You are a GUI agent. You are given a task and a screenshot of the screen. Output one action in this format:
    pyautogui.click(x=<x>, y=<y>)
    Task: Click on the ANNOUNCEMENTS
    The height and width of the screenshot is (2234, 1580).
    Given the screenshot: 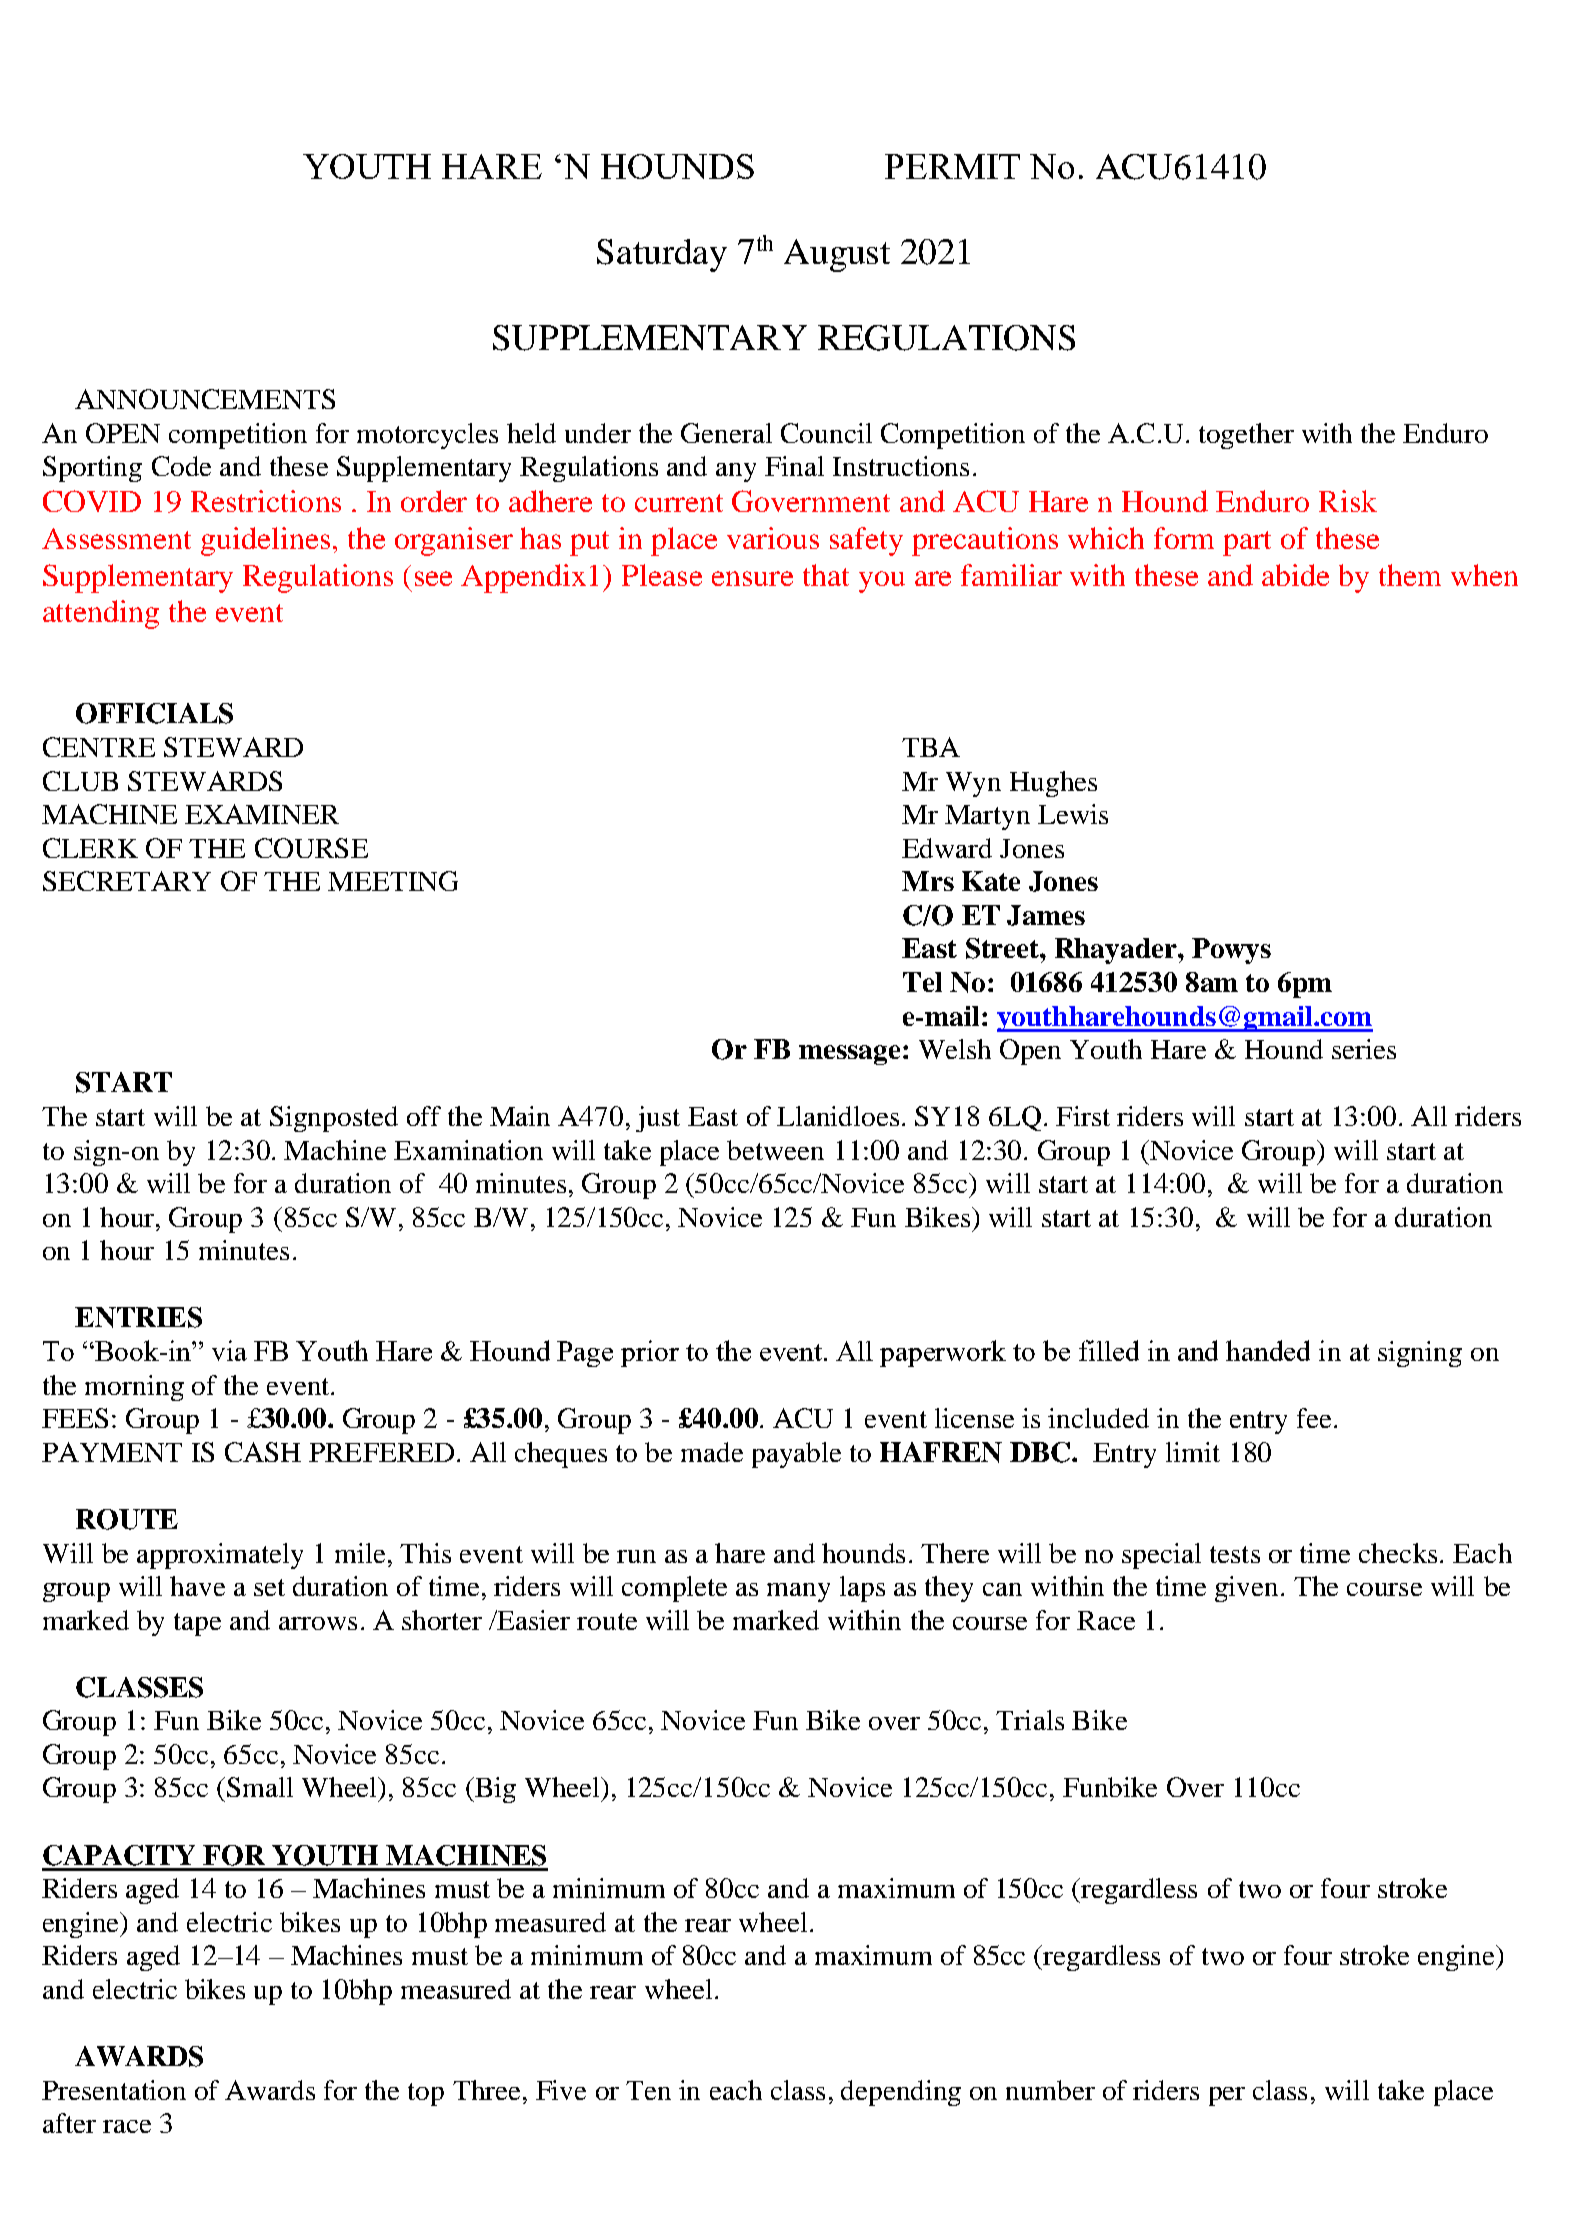 What is the action you would take?
    pyautogui.click(x=205, y=399)
